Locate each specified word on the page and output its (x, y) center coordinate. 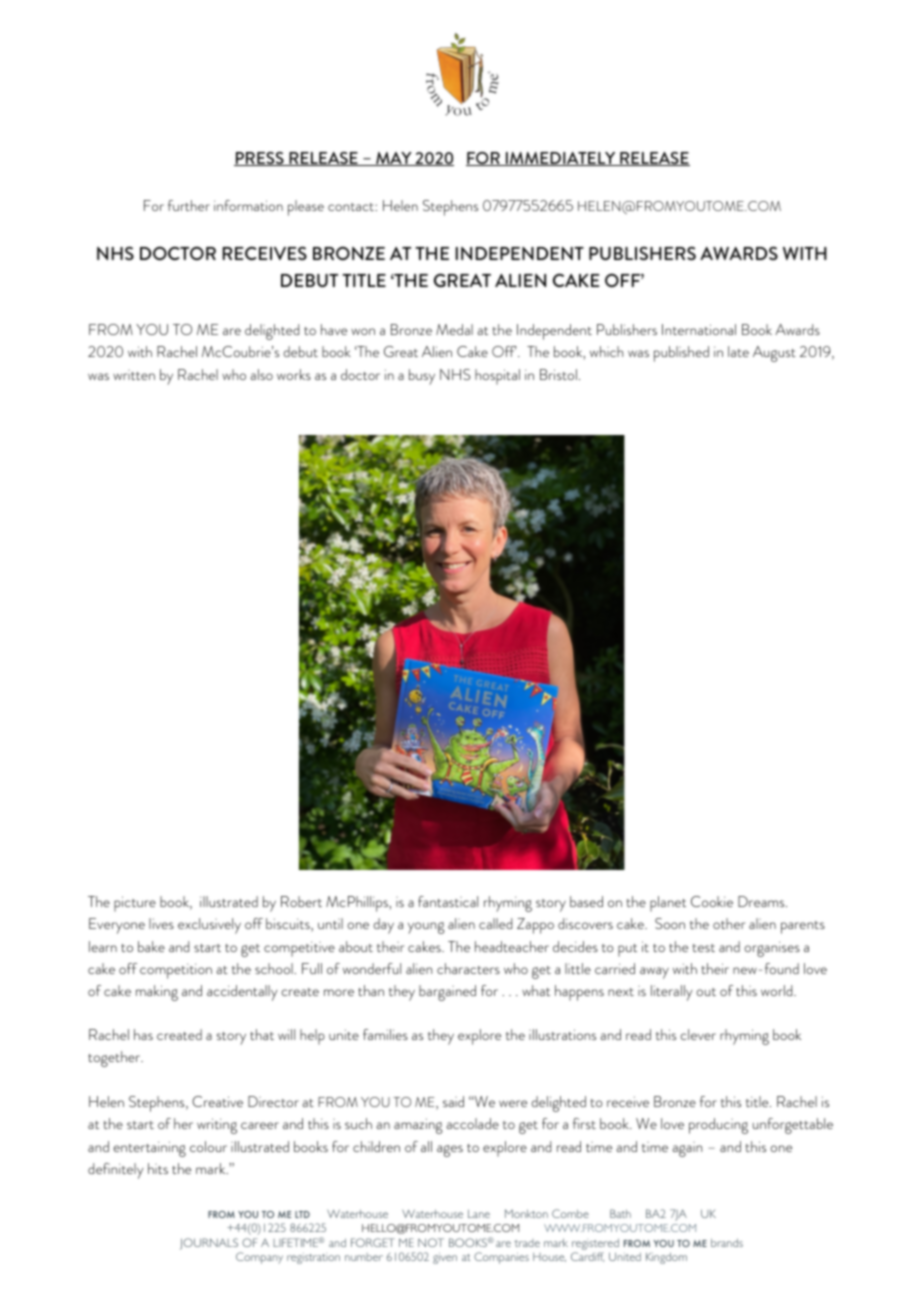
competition (176, 971)
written (134, 375)
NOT (431, 1242)
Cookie (712, 901)
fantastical (448, 901)
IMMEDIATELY (561, 159)
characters (468, 968)
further (189, 205)
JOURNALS (209, 1244)
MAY (394, 159)
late (738, 351)
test (704, 948)
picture (135, 904)
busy (422, 377)
